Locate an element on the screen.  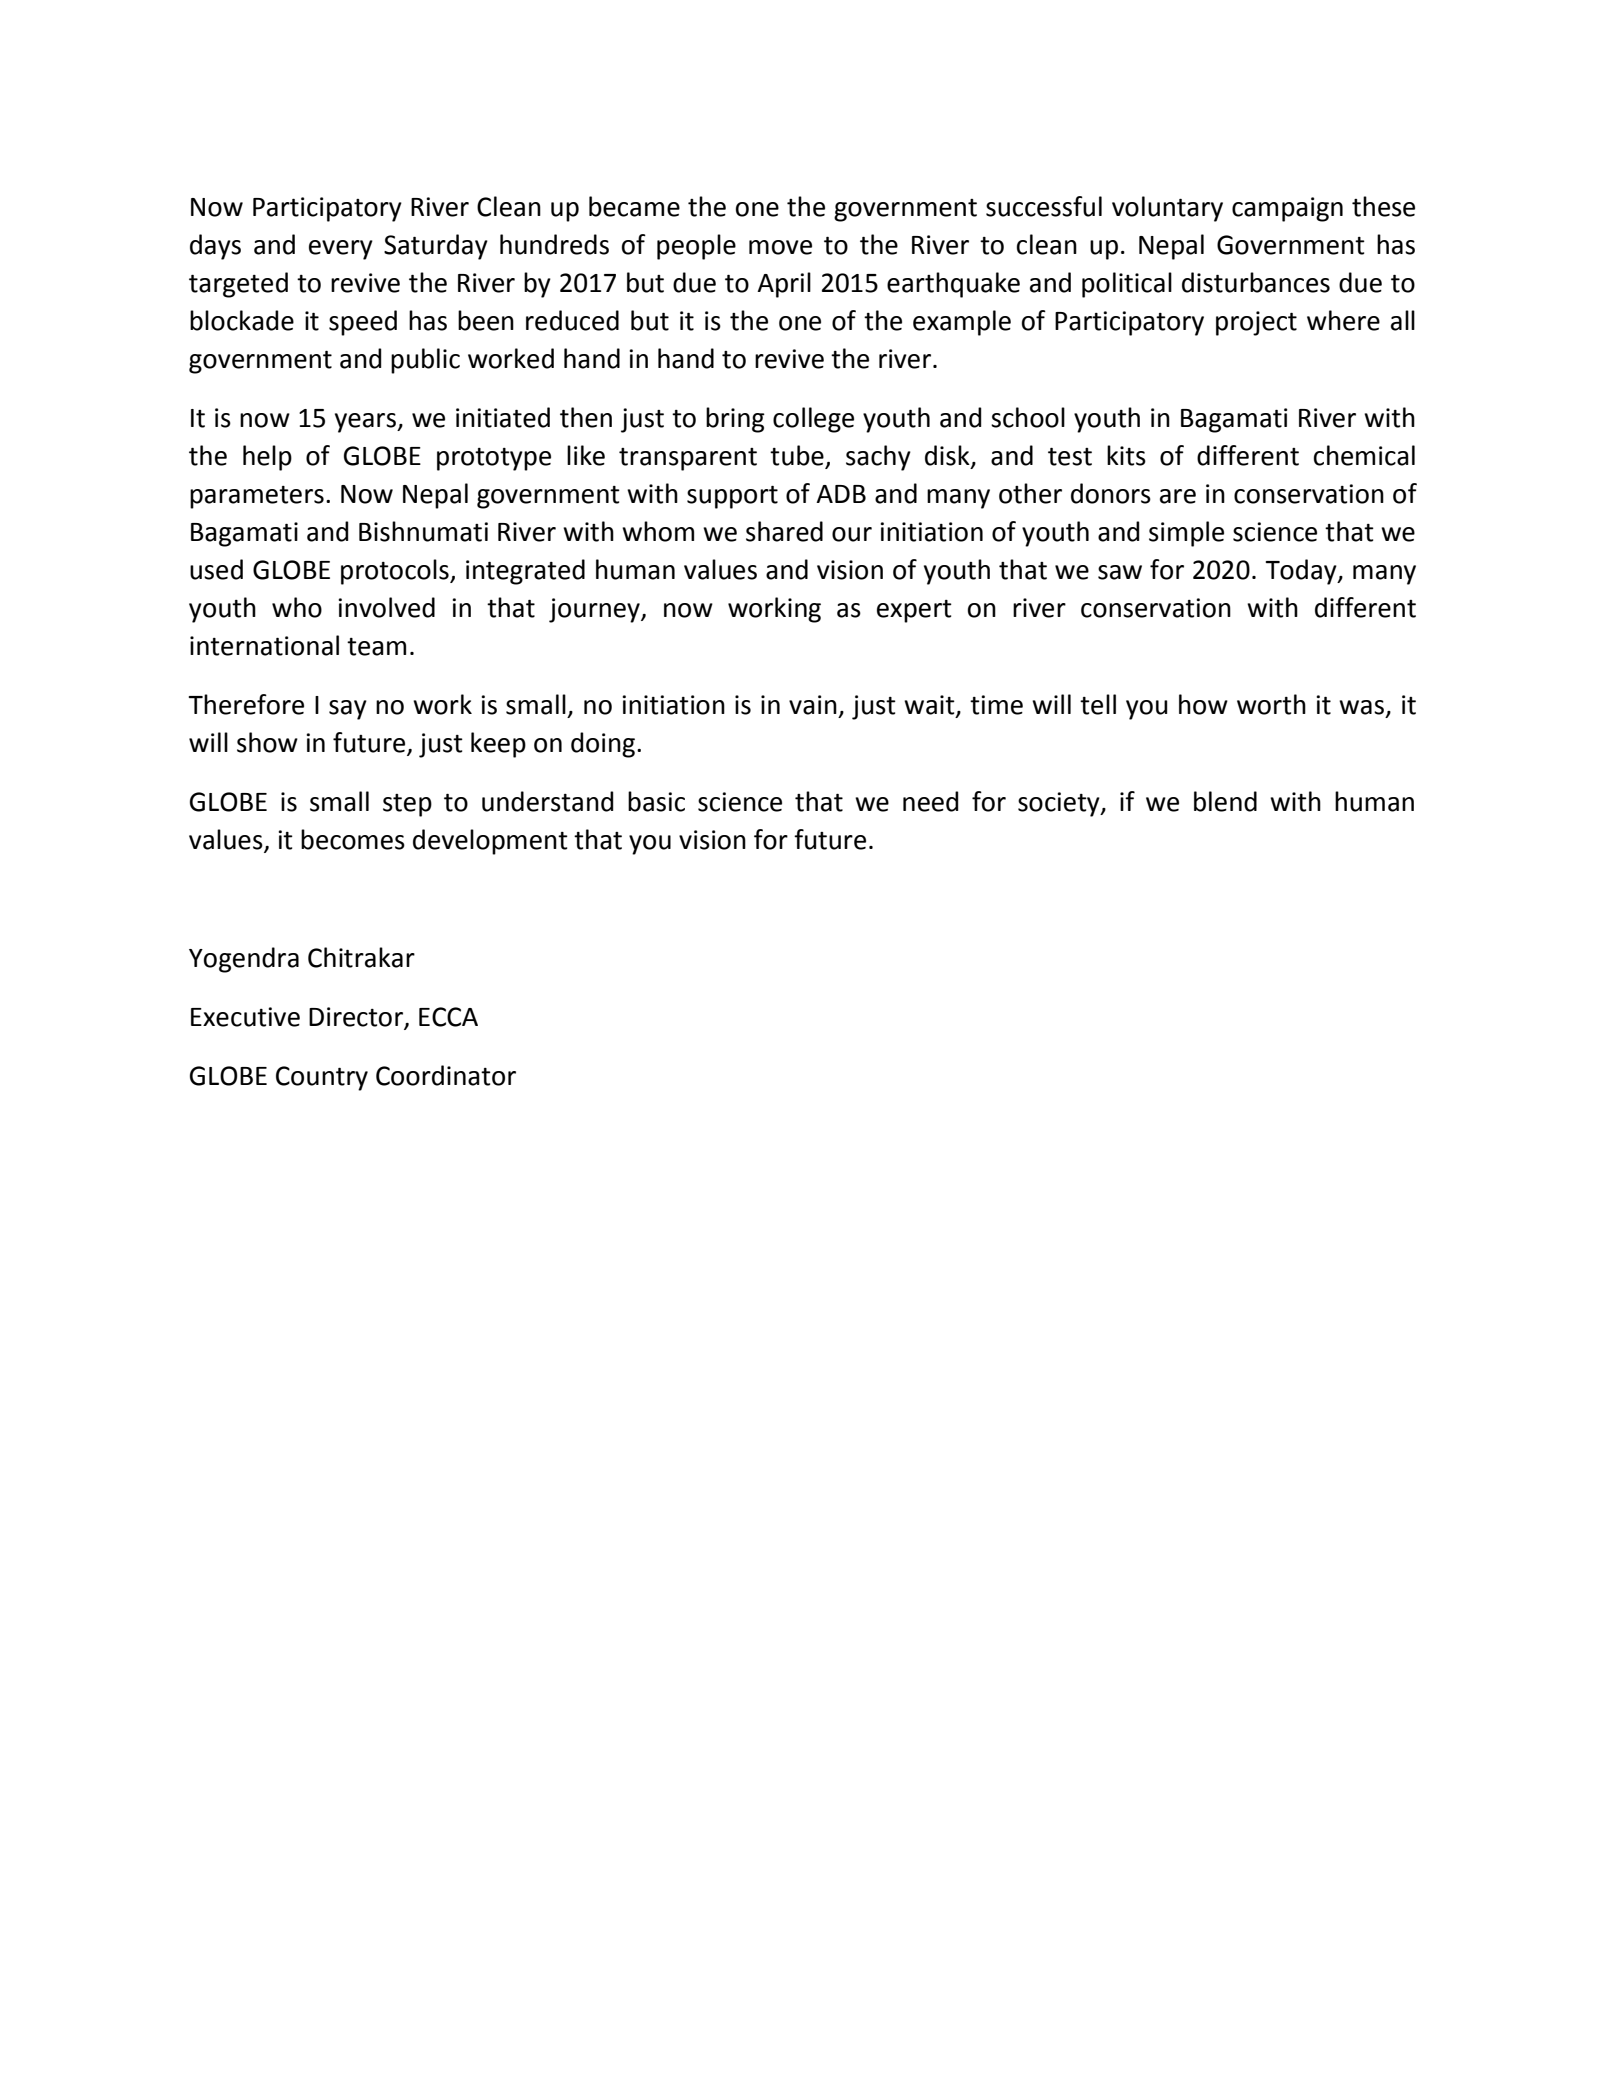
worth is located at coordinates (1271, 704).
